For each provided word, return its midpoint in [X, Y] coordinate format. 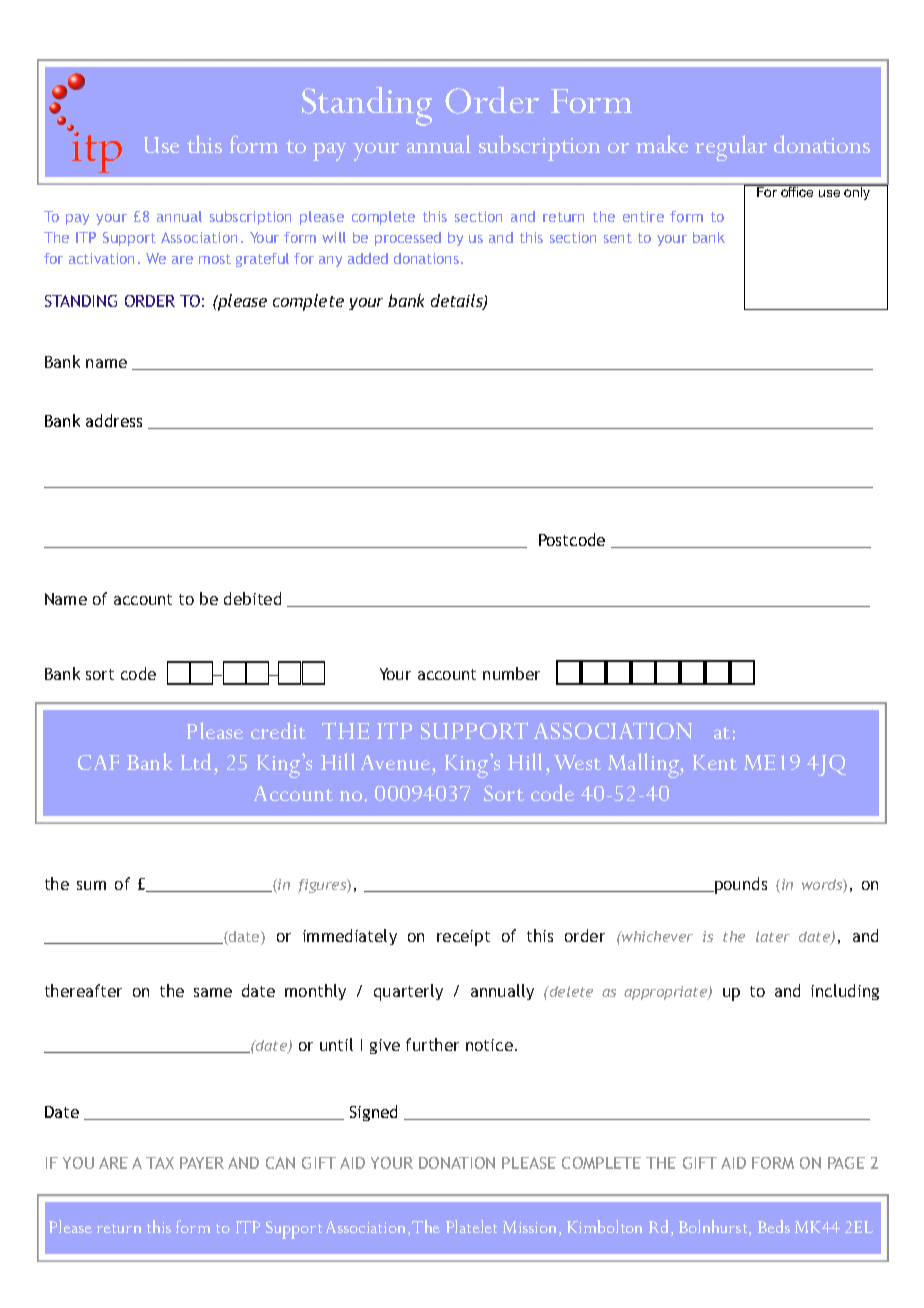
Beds [774, 1226]
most [215, 259]
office [797, 191]
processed [408, 239]
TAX [160, 1163]
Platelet [471, 1226]
